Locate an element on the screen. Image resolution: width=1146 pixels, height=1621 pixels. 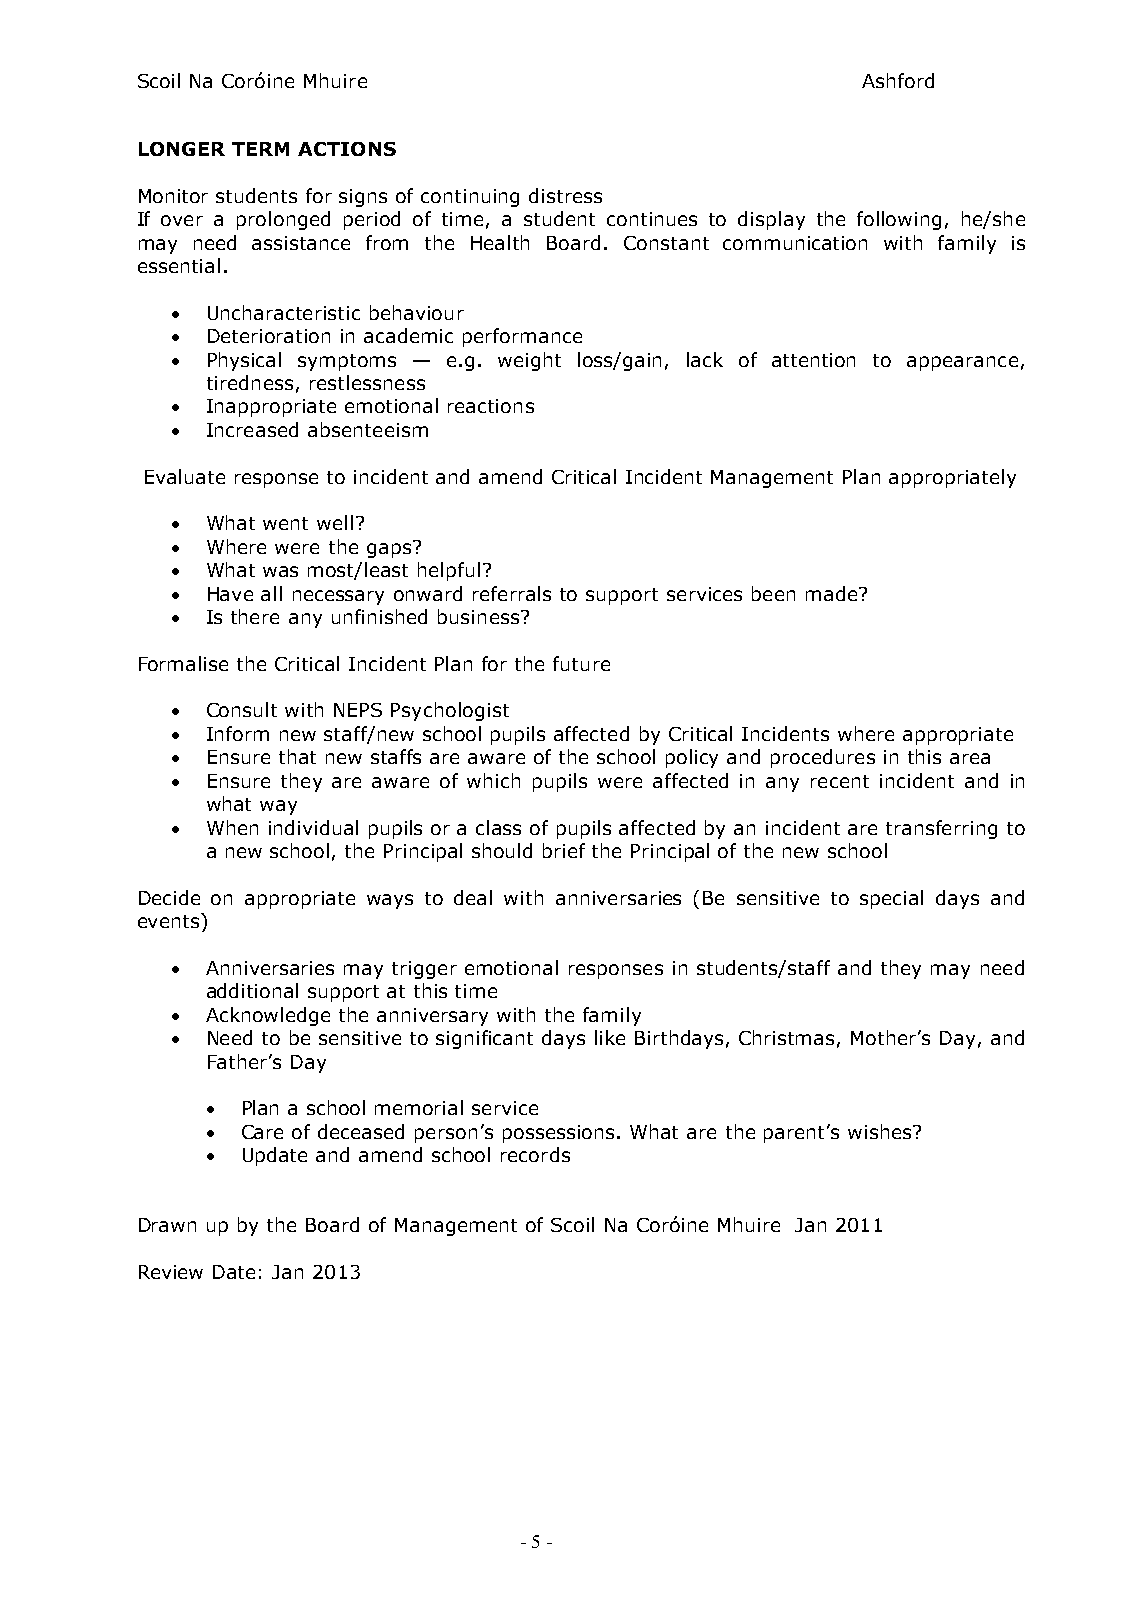
made is located at coordinates (833, 593).
